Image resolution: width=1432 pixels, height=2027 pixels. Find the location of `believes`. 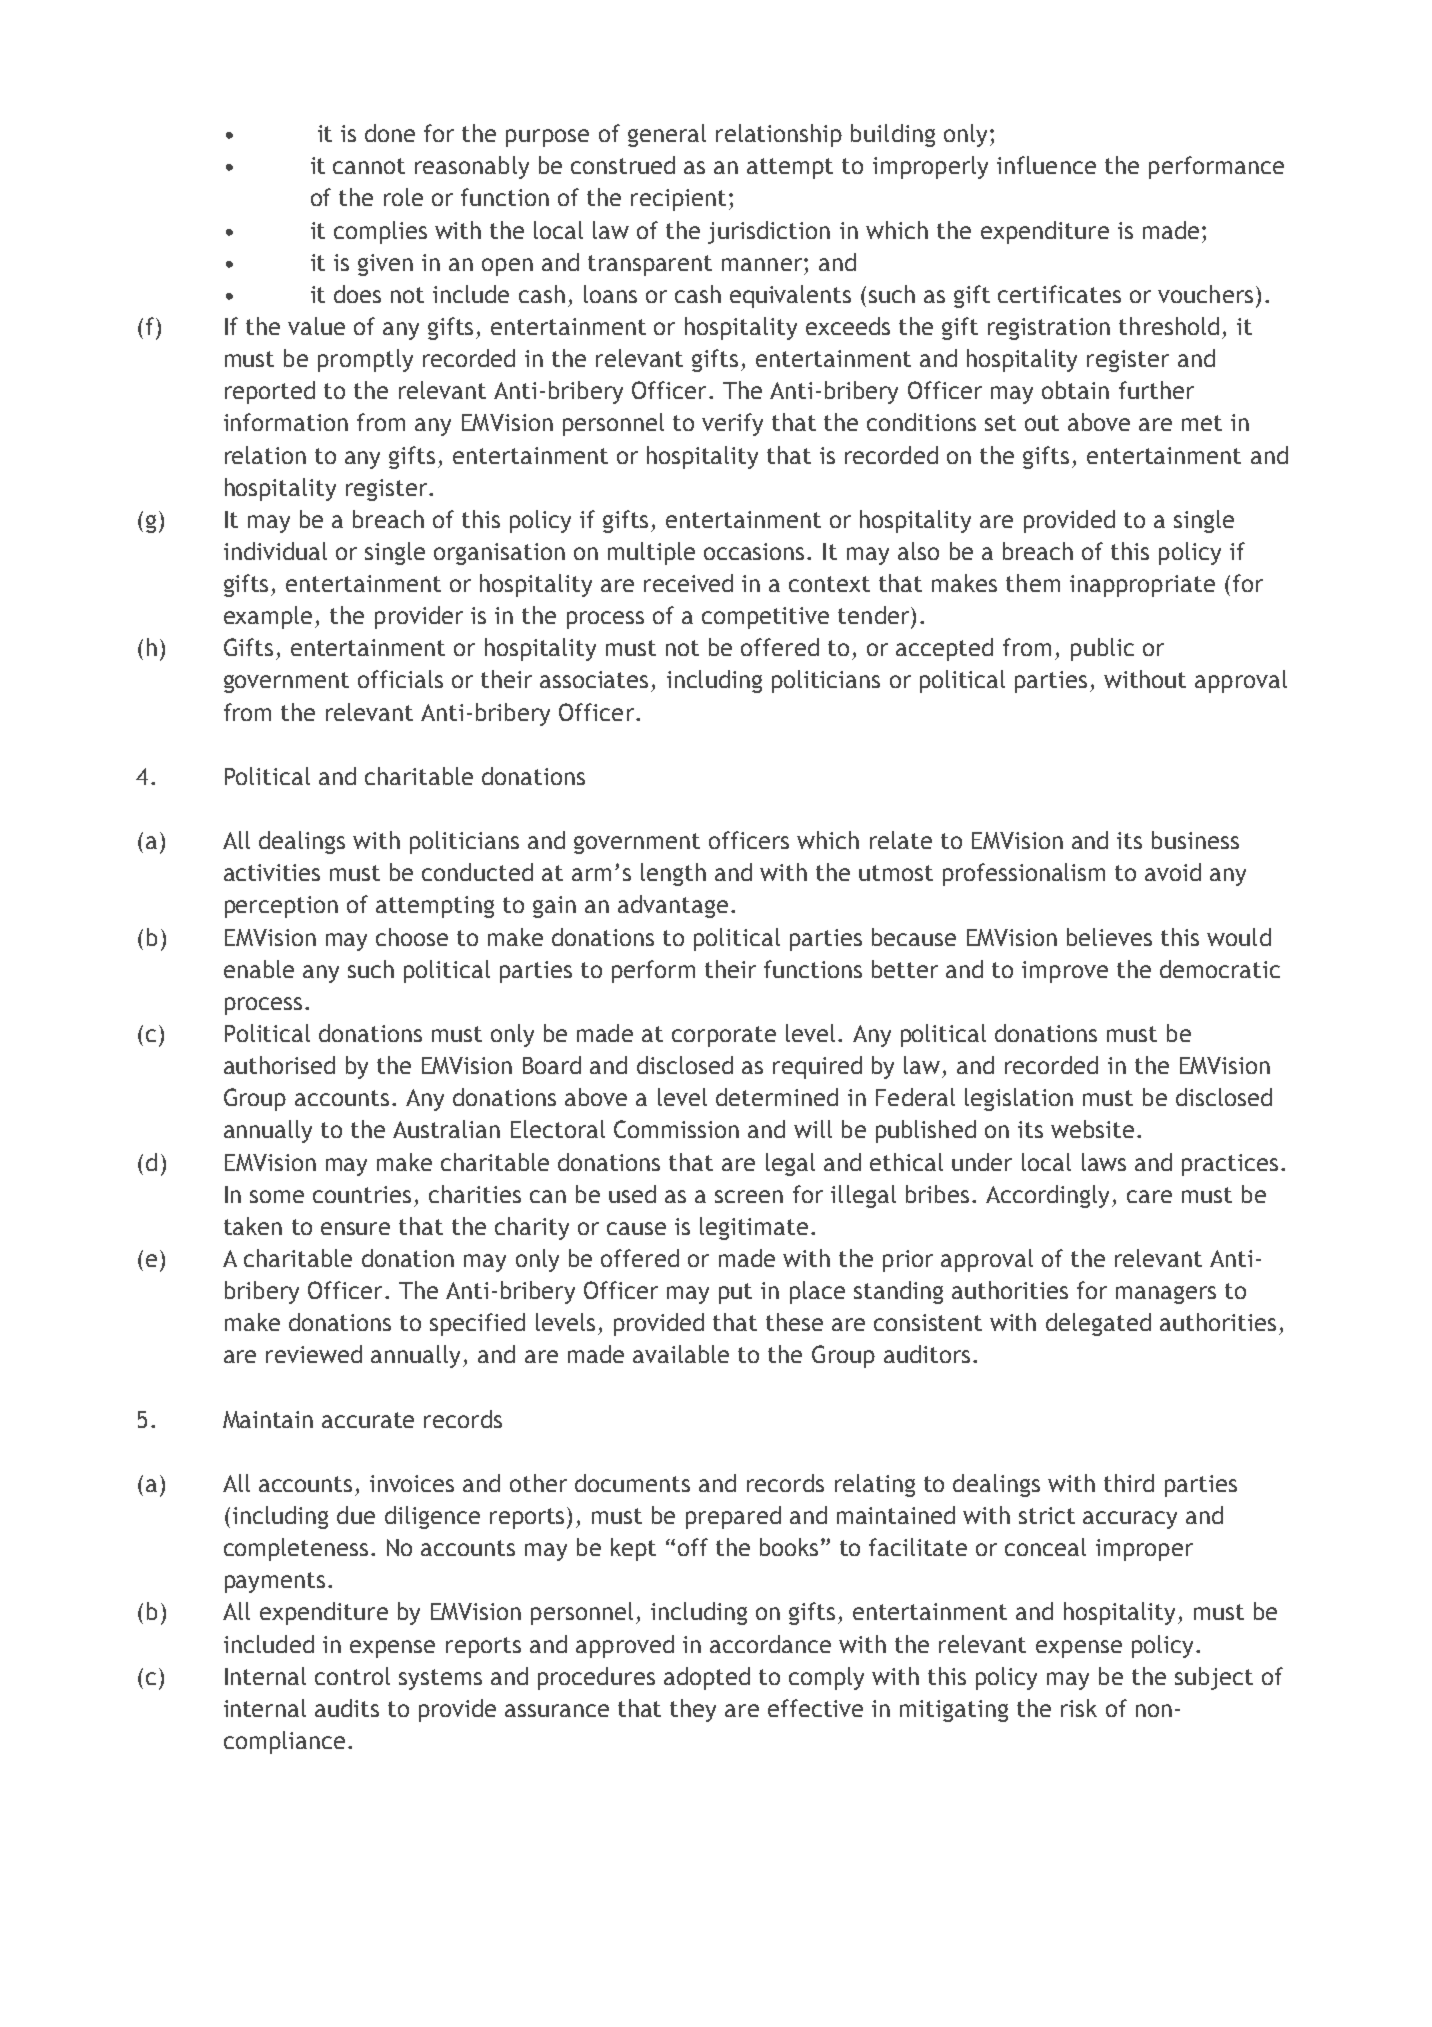

believes is located at coordinates (1109, 937).
